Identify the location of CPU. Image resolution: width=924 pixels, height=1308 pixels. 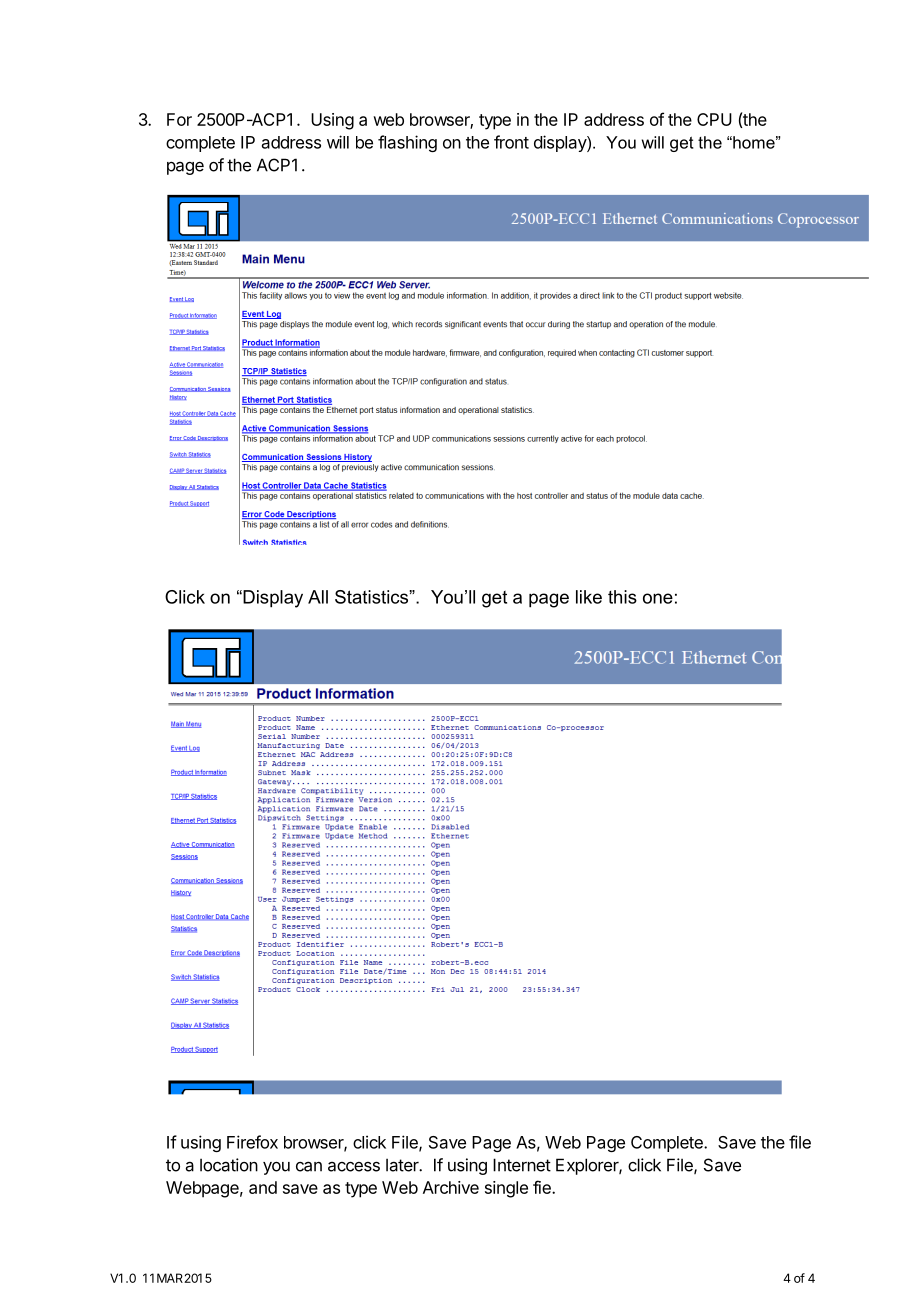
(714, 119).
